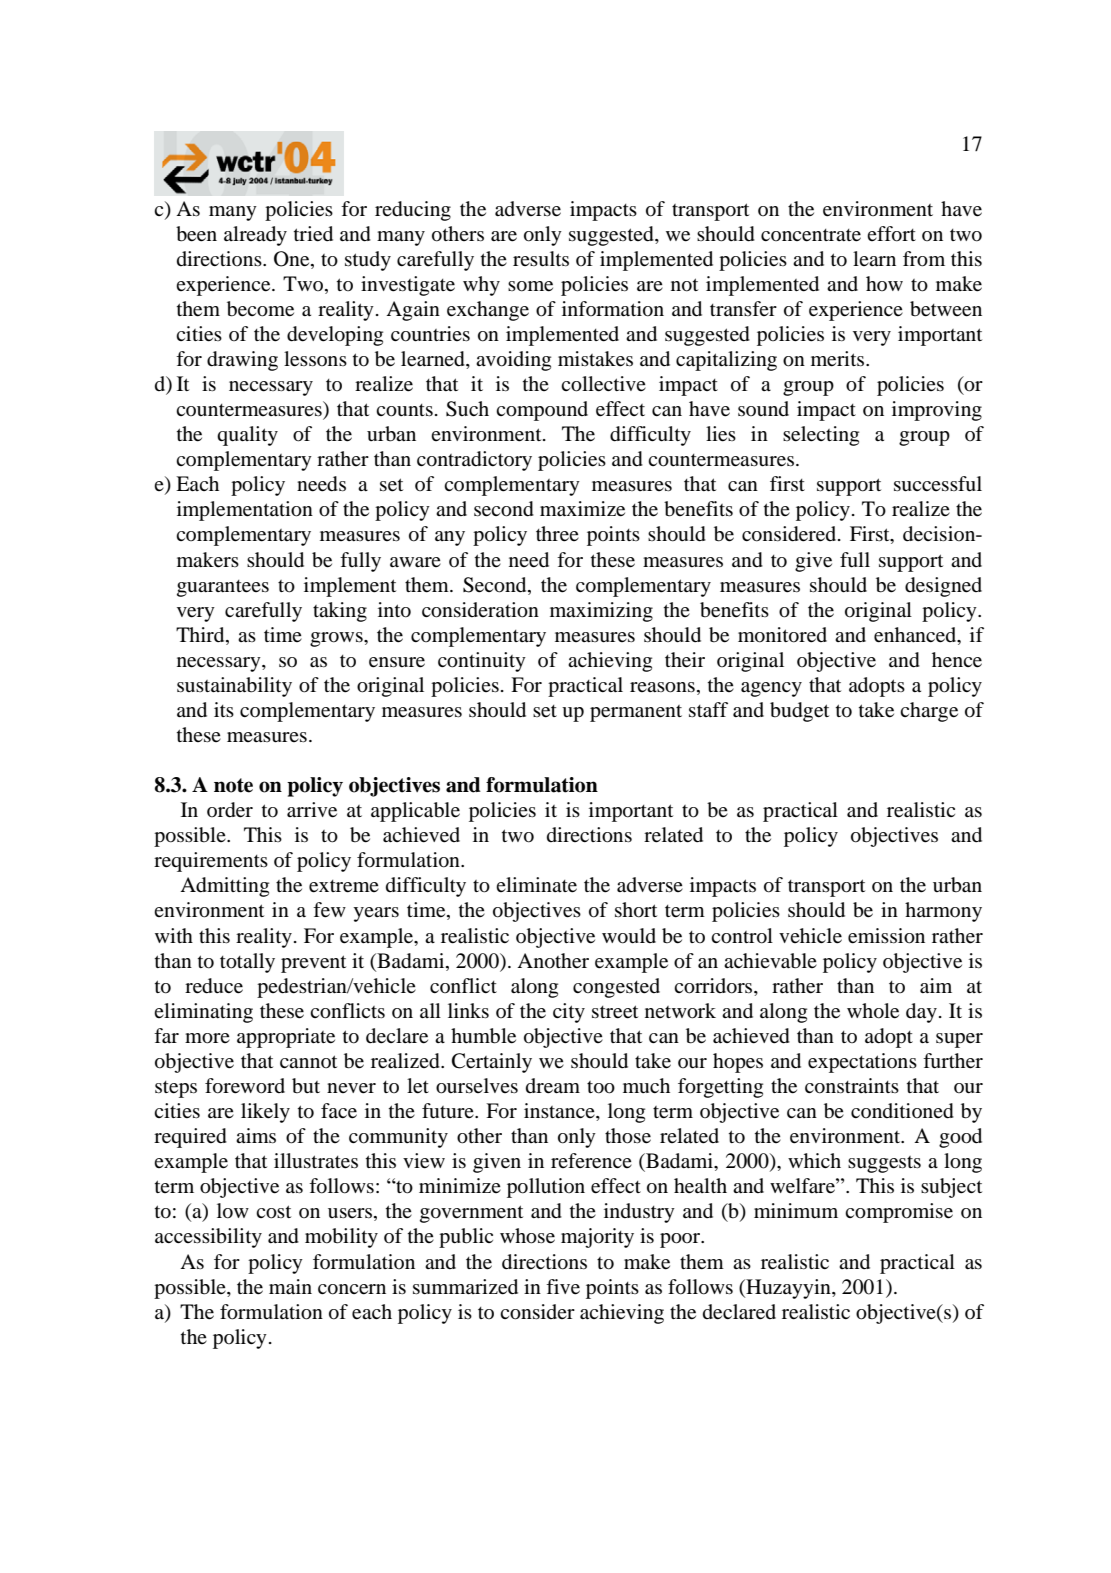 This image has width=1111, height=1573. What do you see at coordinates (938, 484) in the image?
I see `successful` at bounding box center [938, 484].
